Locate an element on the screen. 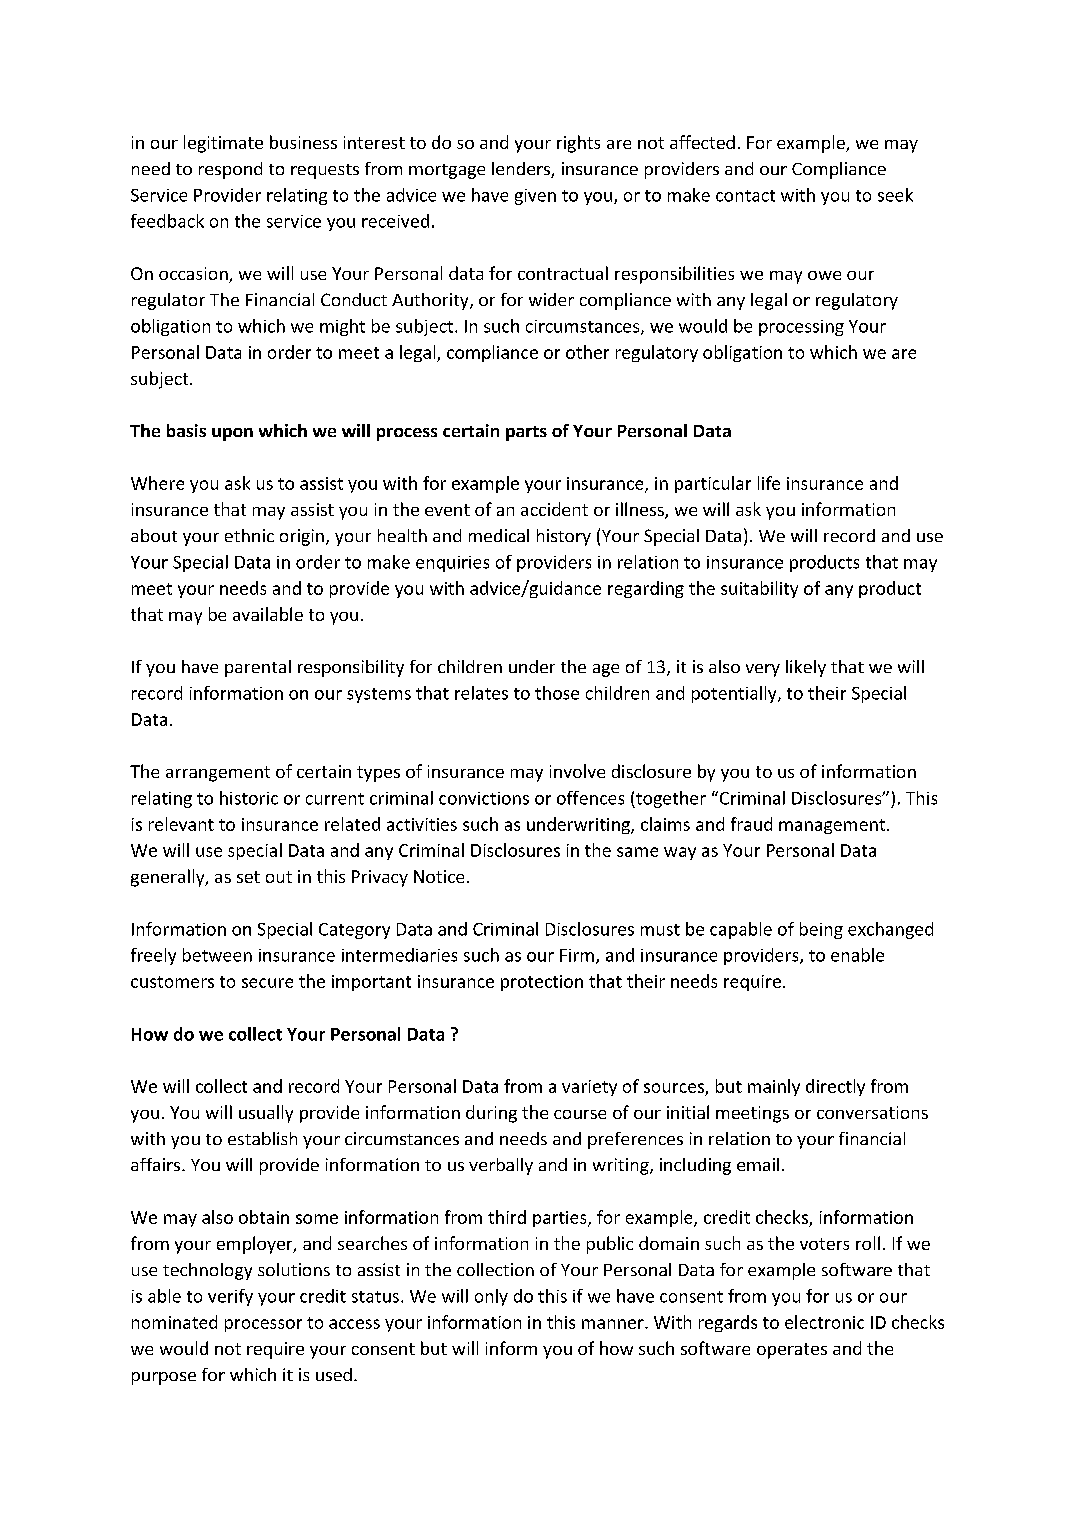 This screenshot has width=1077, height=1523. contact is located at coordinates (745, 196).
